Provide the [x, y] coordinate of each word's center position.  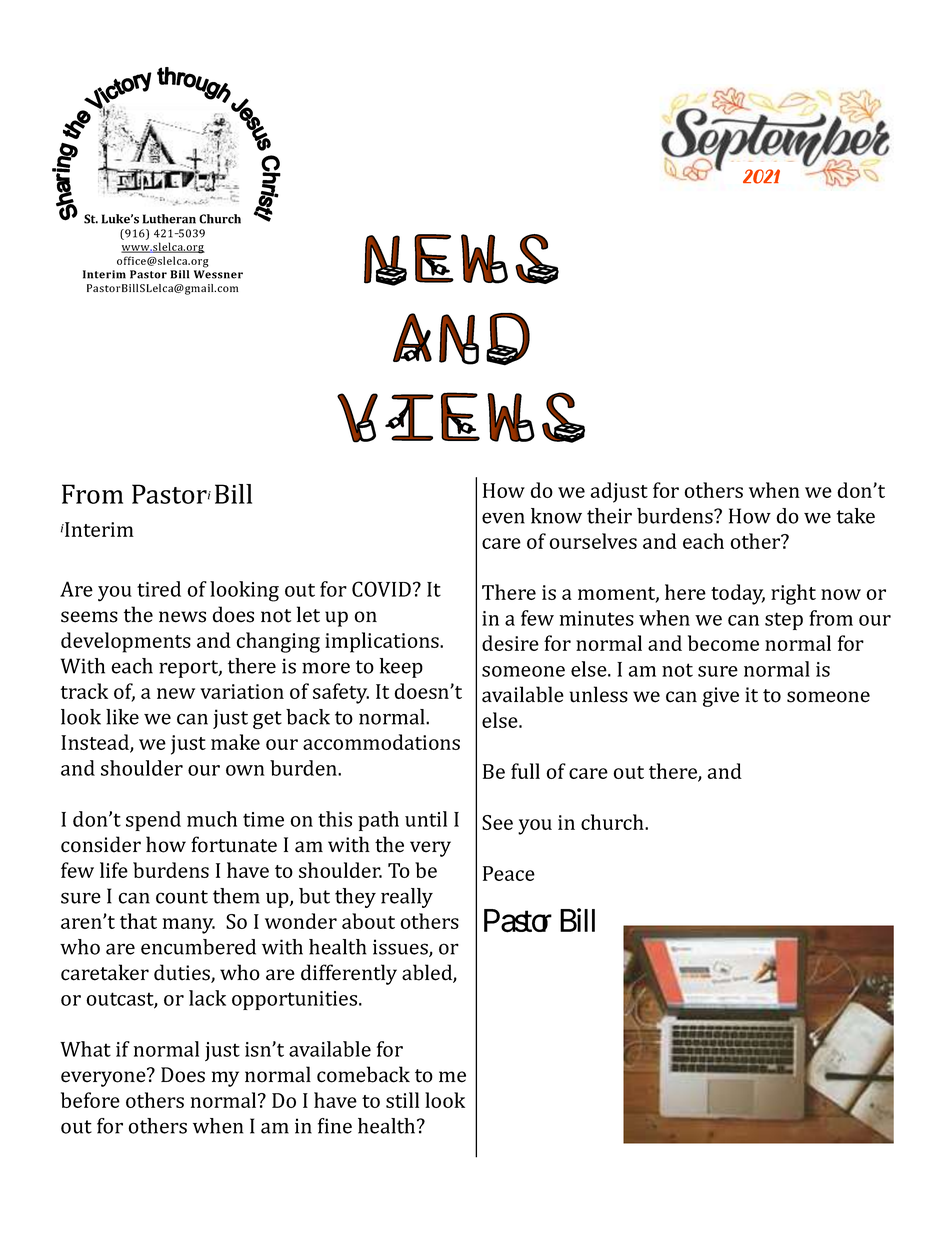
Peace [509, 873]
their [609, 516]
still [402, 1100]
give [721, 697]
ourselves [593, 541]
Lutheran [169, 219]
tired [159, 589]
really [407, 898]
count [182, 897]
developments [126, 642]
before [90, 1100]
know [556, 516]
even [503, 518]
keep [401, 668]
